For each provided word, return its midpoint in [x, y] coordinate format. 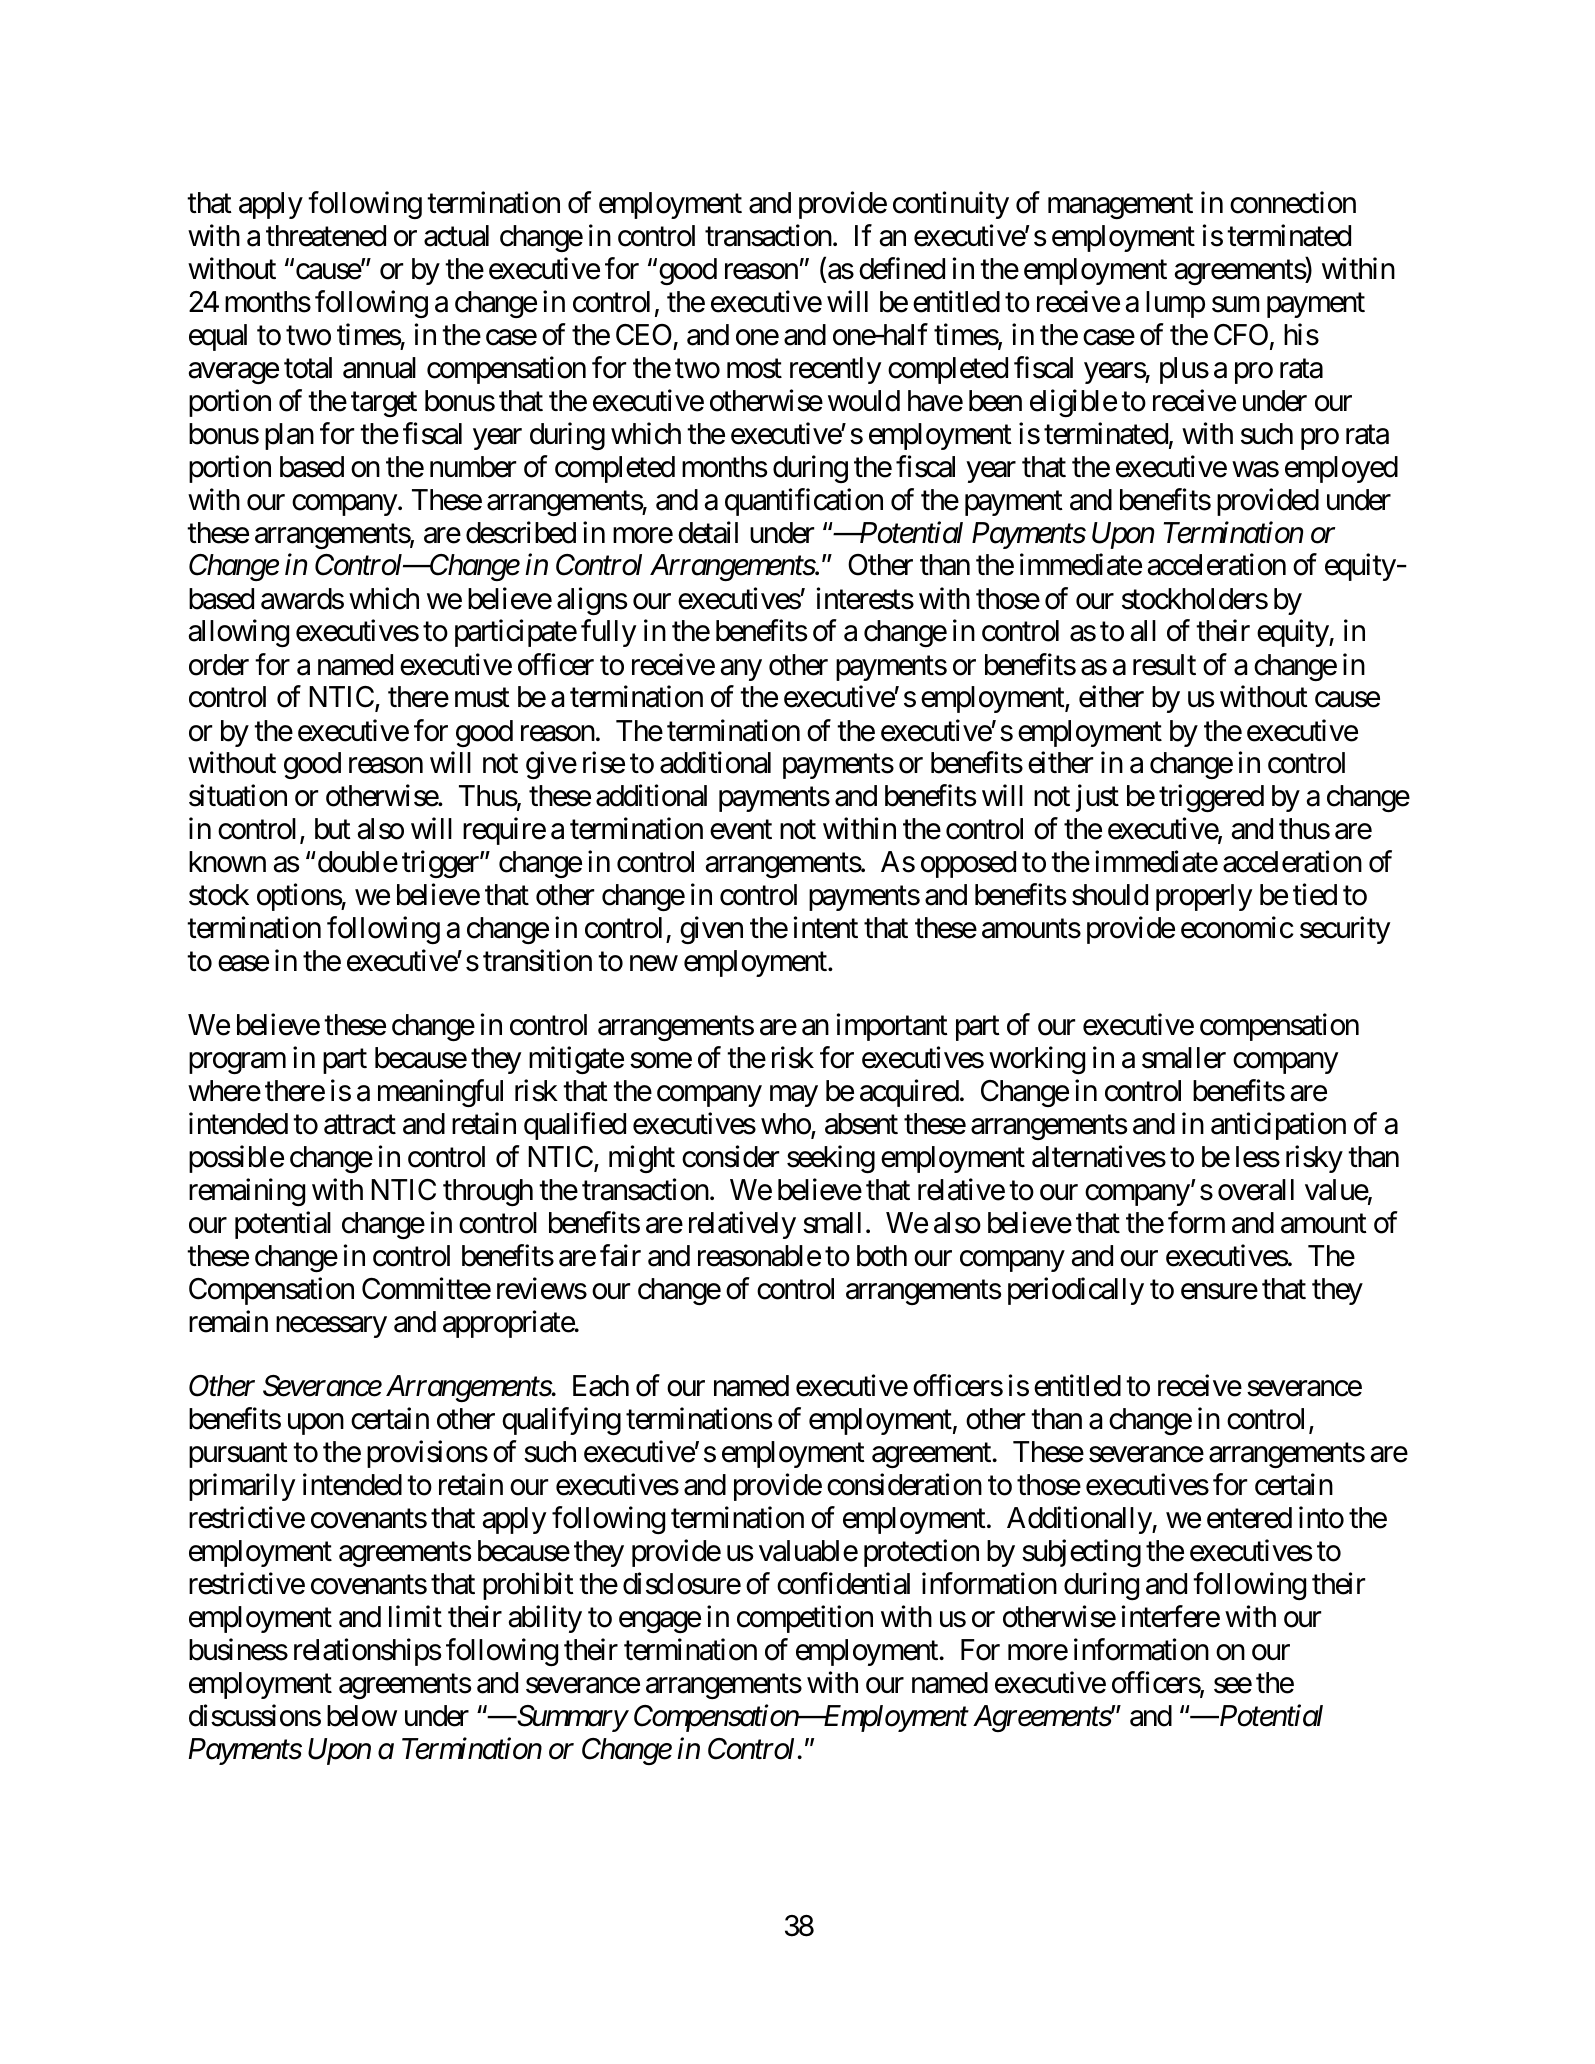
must [482, 698]
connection [1293, 202]
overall [1256, 1190]
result [1164, 665]
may [794, 1096]
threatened [326, 236]
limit [415, 1616]
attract [360, 1125]
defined [902, 268]
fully [608, 633]
